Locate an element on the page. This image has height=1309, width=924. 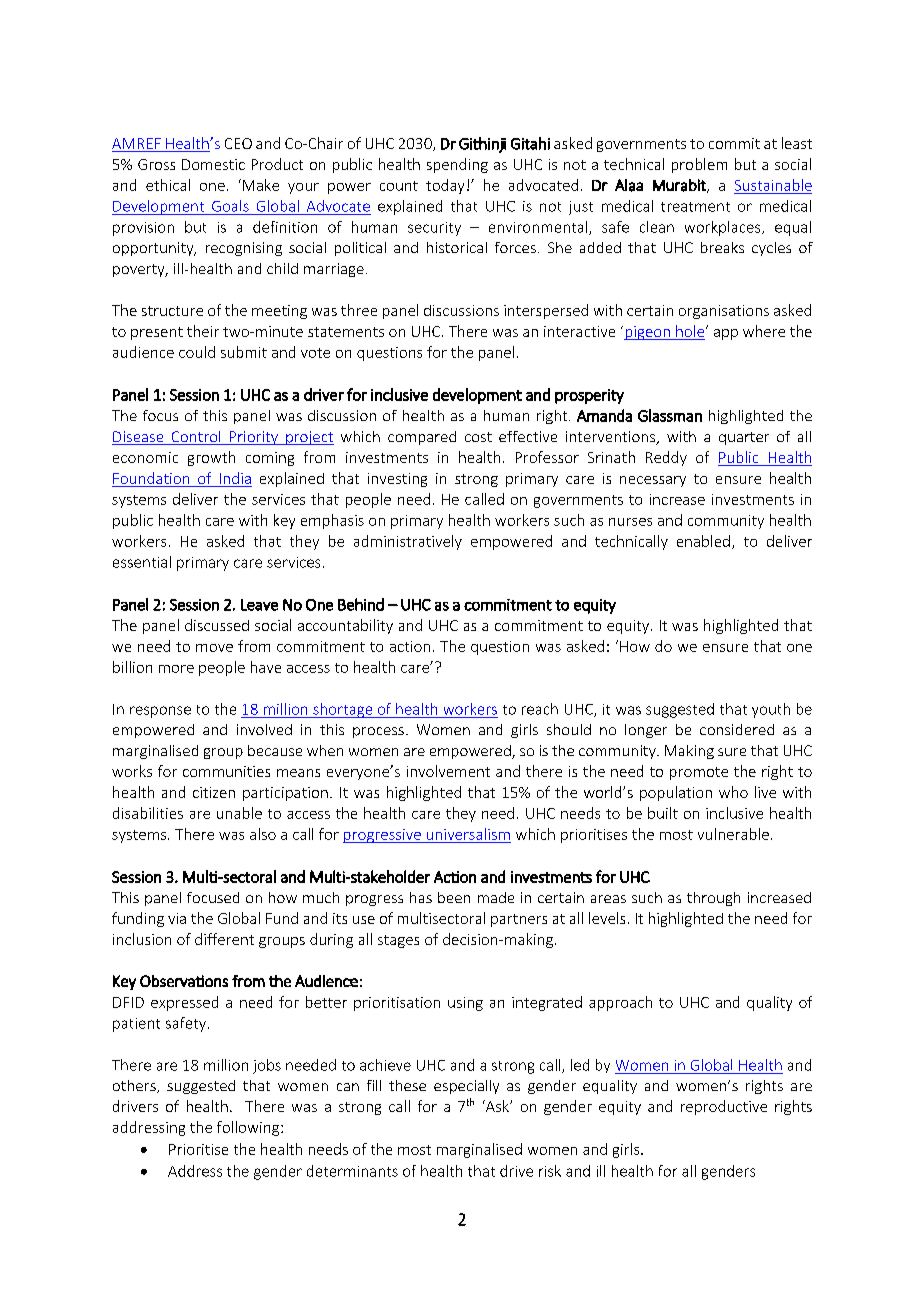
youth is located at coordinates (771, 710).
